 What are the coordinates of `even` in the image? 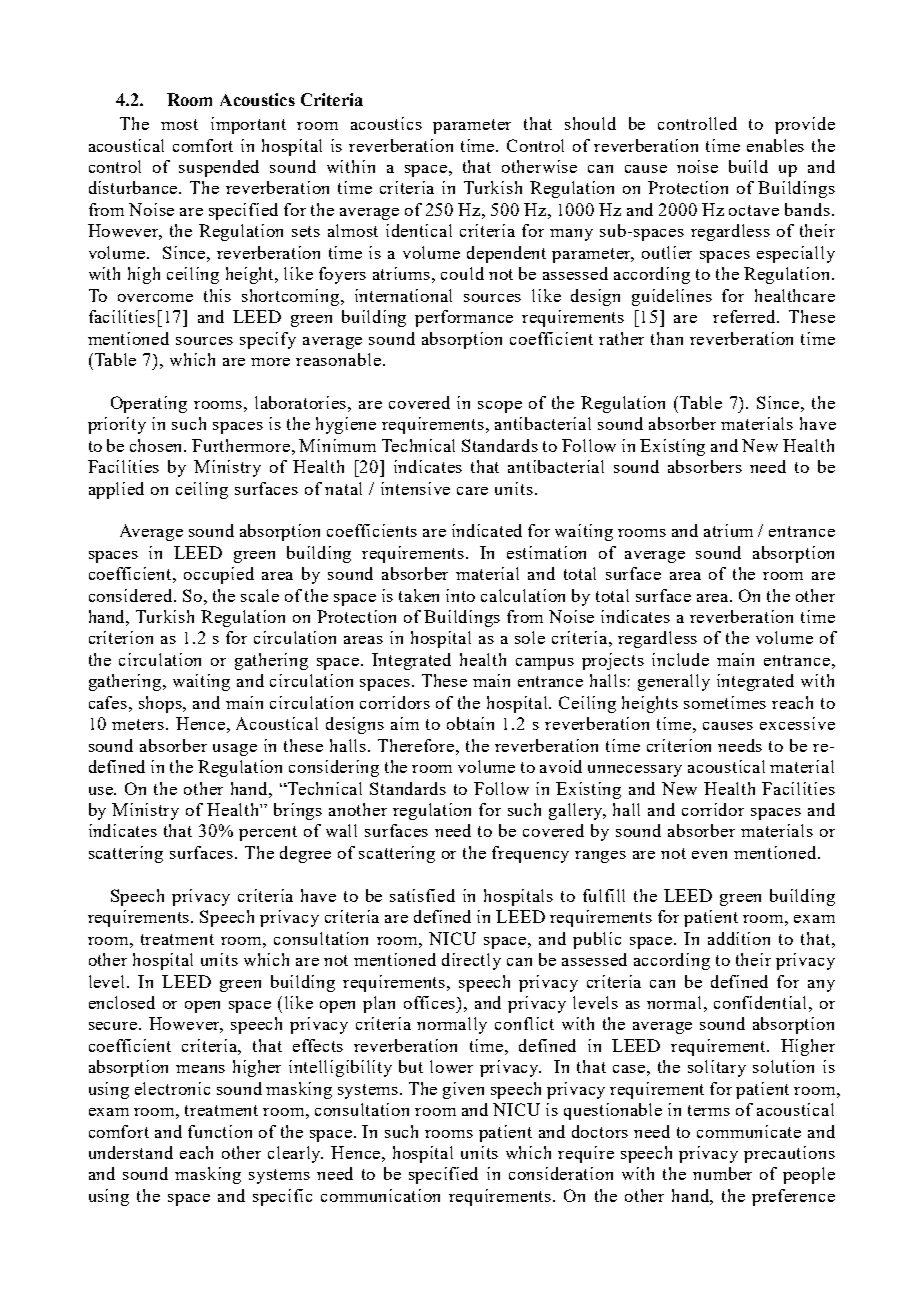 It's located at (709, 855).
